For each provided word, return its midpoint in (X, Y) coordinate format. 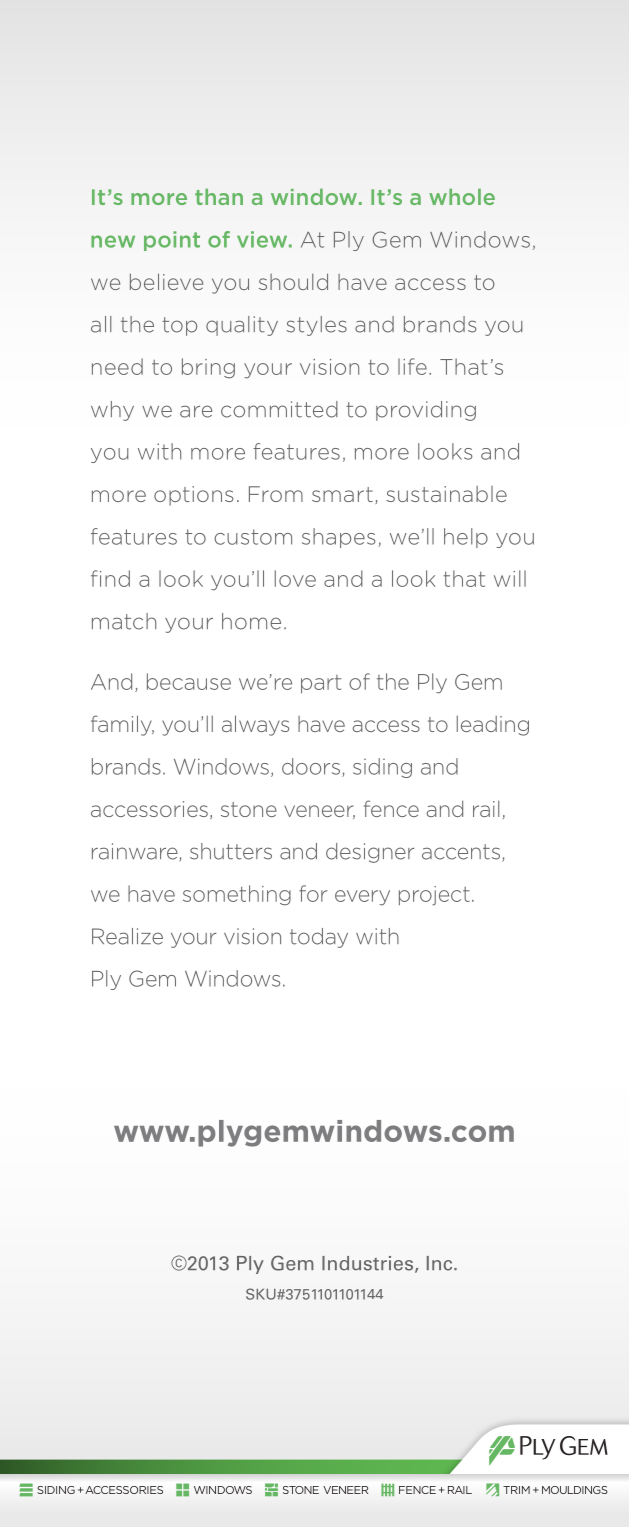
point (172, 241)
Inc (441, 1263)
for (313, 893)
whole (462, 197)
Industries (367, 1263)
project (434, 896)
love (295, 578)
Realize (127, 936)
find (110, 578)
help (466, 538)
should (293, 281)
